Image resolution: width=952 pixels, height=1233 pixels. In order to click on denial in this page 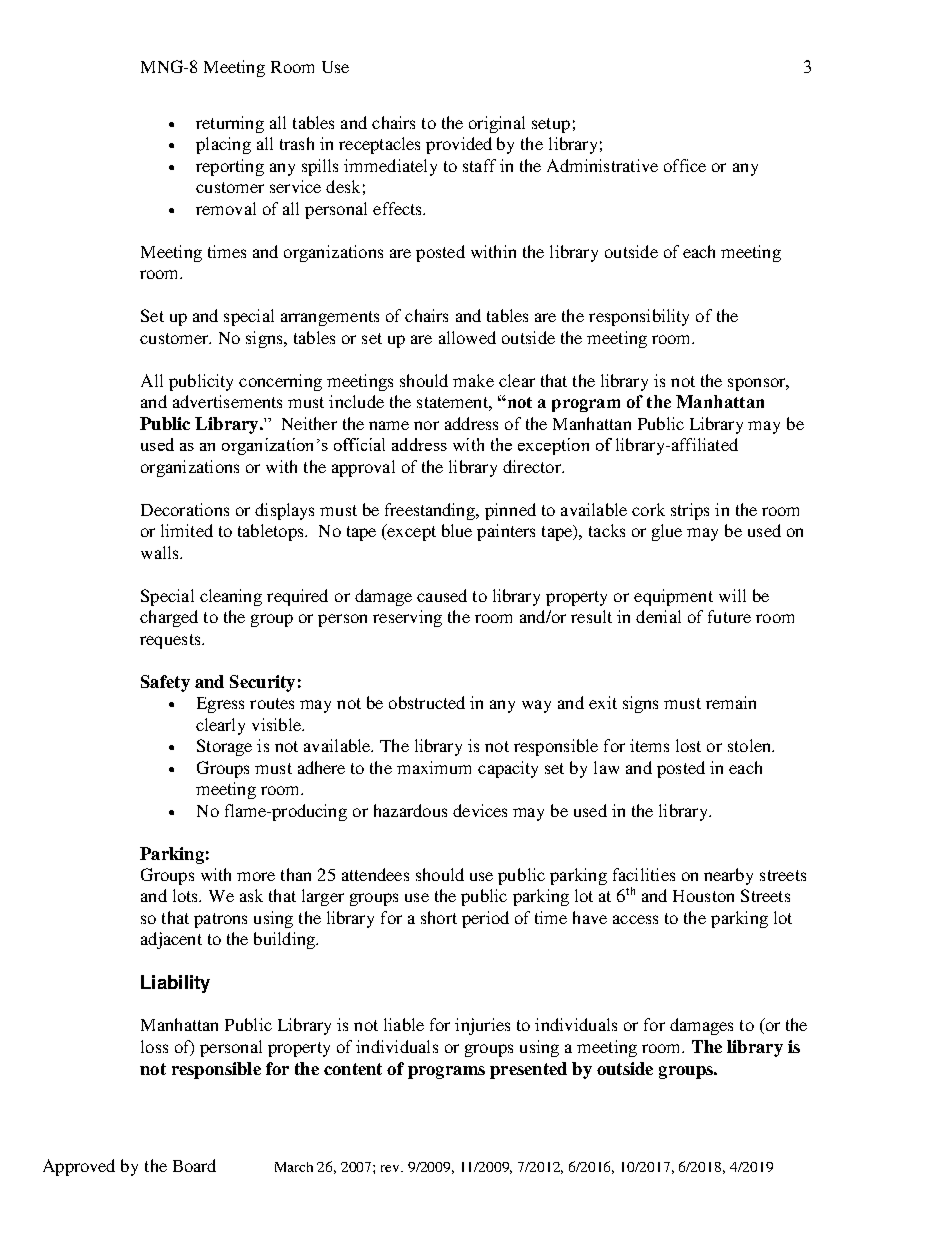, I will do `click(658, 616)`.
